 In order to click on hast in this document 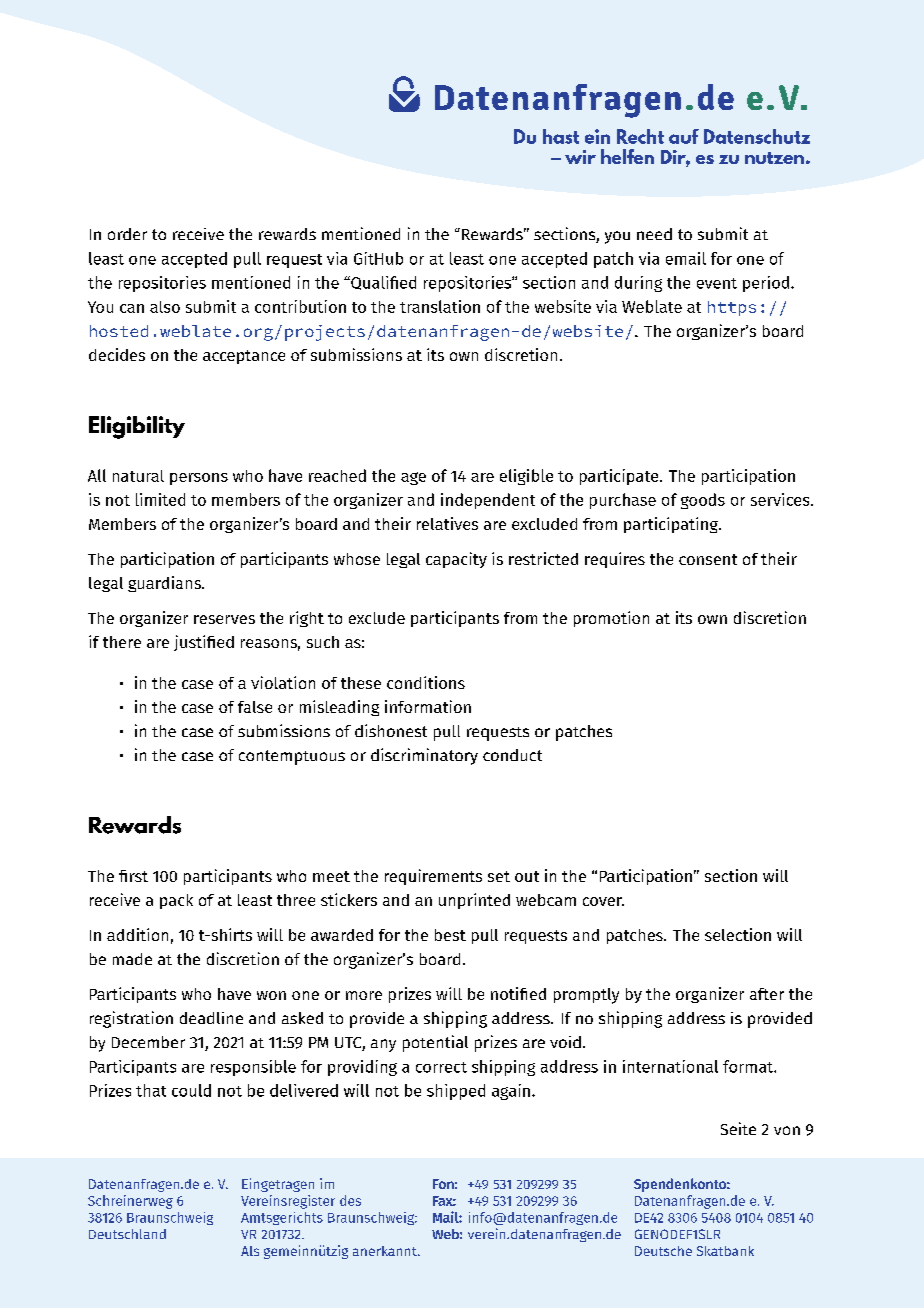, I will do `click(561, 136)`.
